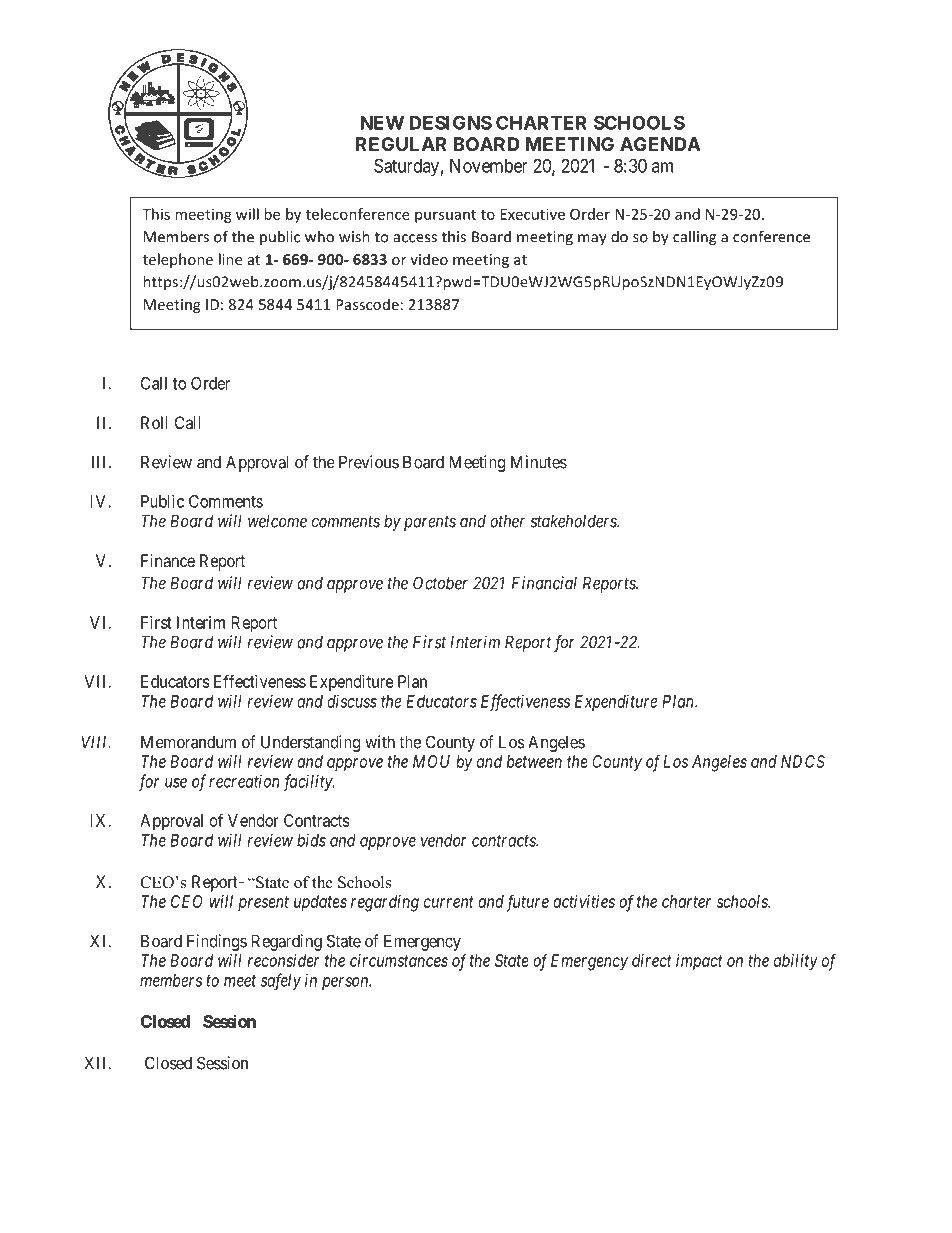 The image size is (952, 1233). What do you see at coordinates (534, 761) in the screenshot?
I see `between` at bounding box center [534, 761].
